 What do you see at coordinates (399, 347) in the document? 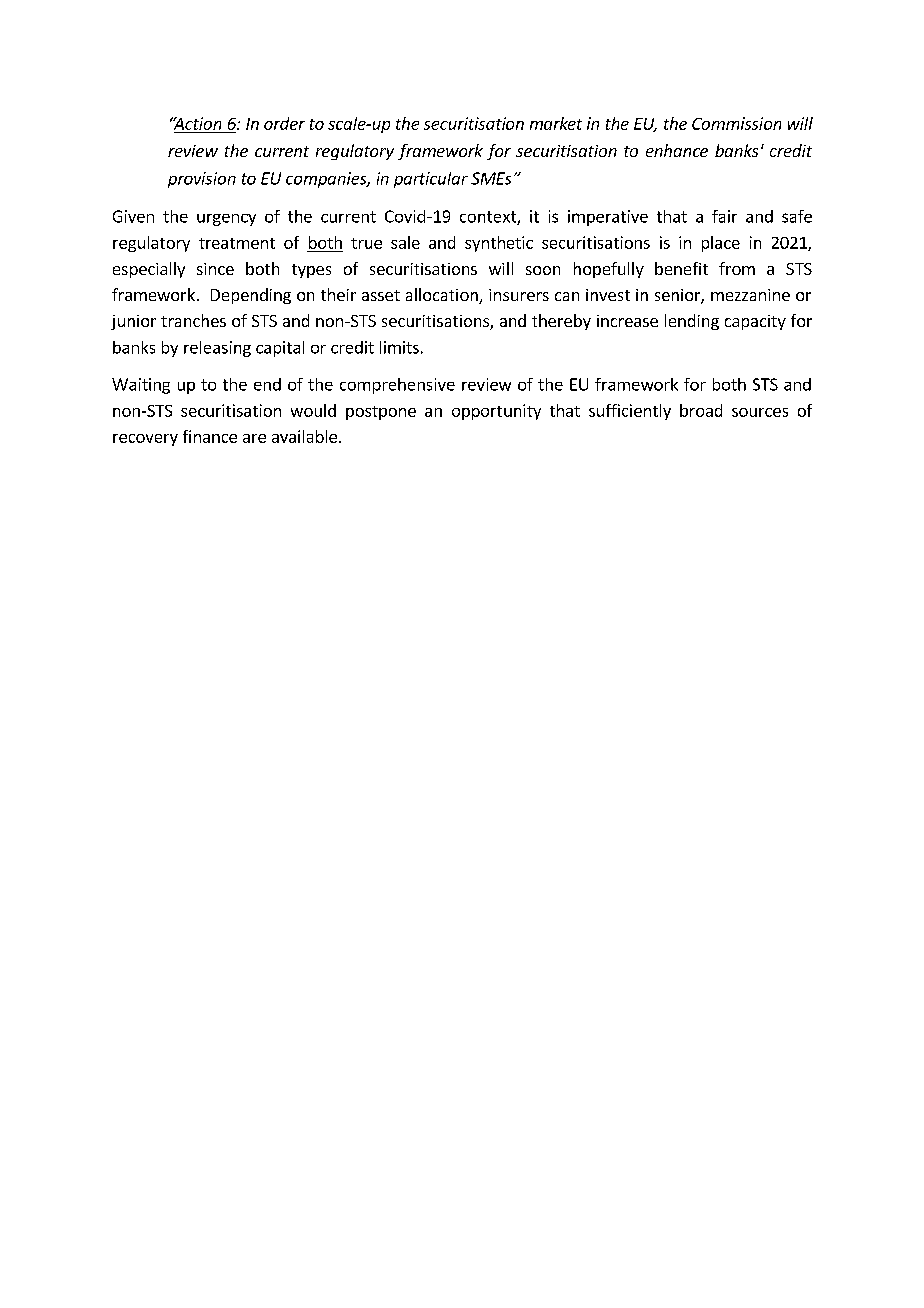
I see `limits` at bounding box center [399, 347].
